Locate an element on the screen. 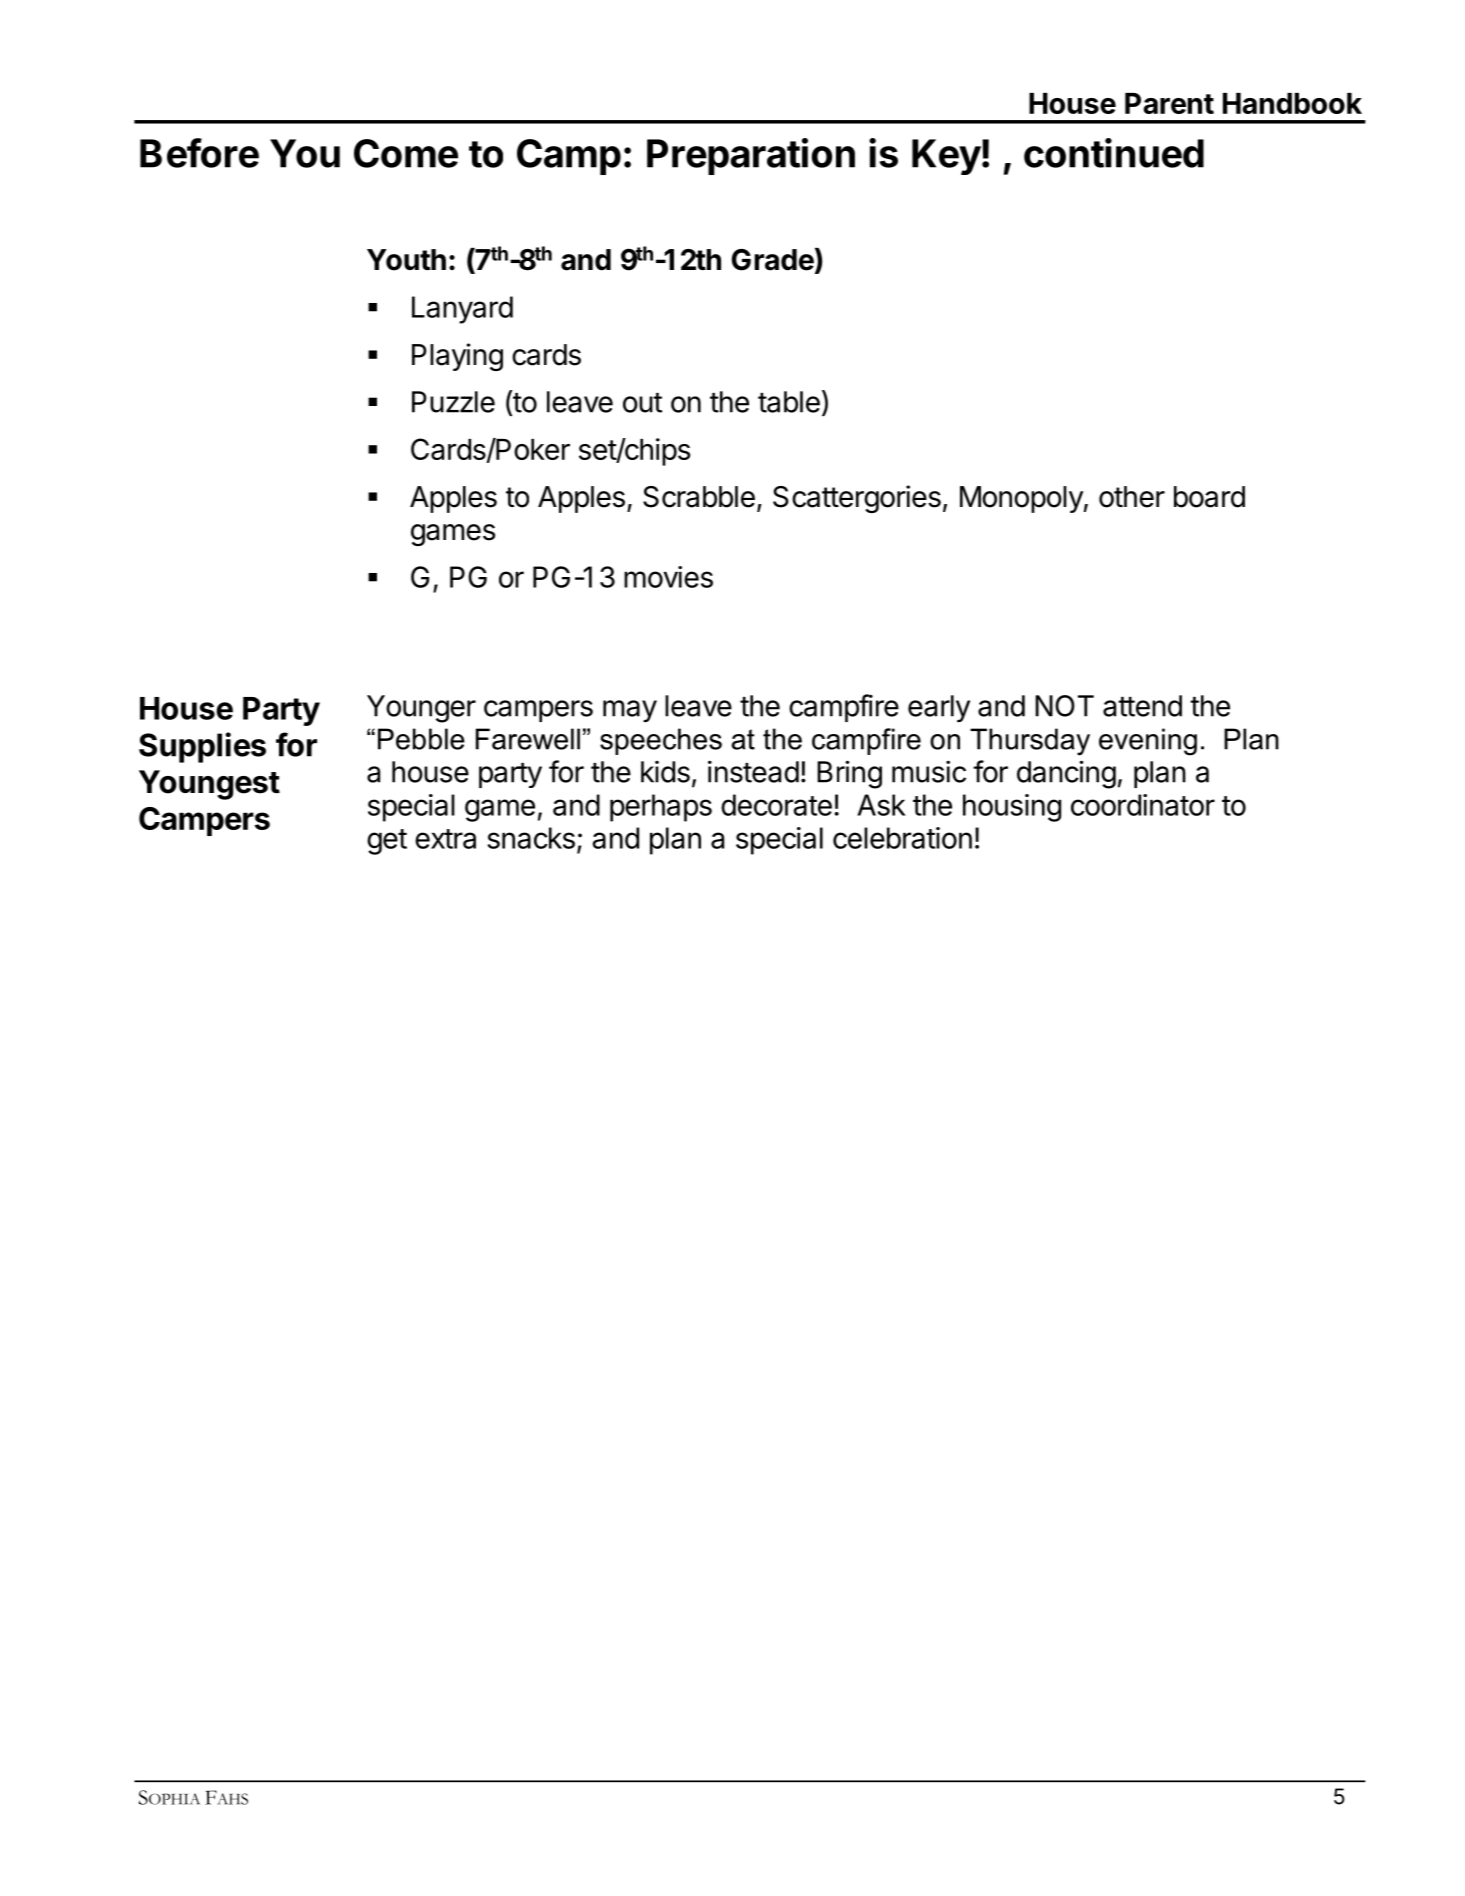 This screenshot has width=1465, height=1896. get is located at coordinates (387, 842).
